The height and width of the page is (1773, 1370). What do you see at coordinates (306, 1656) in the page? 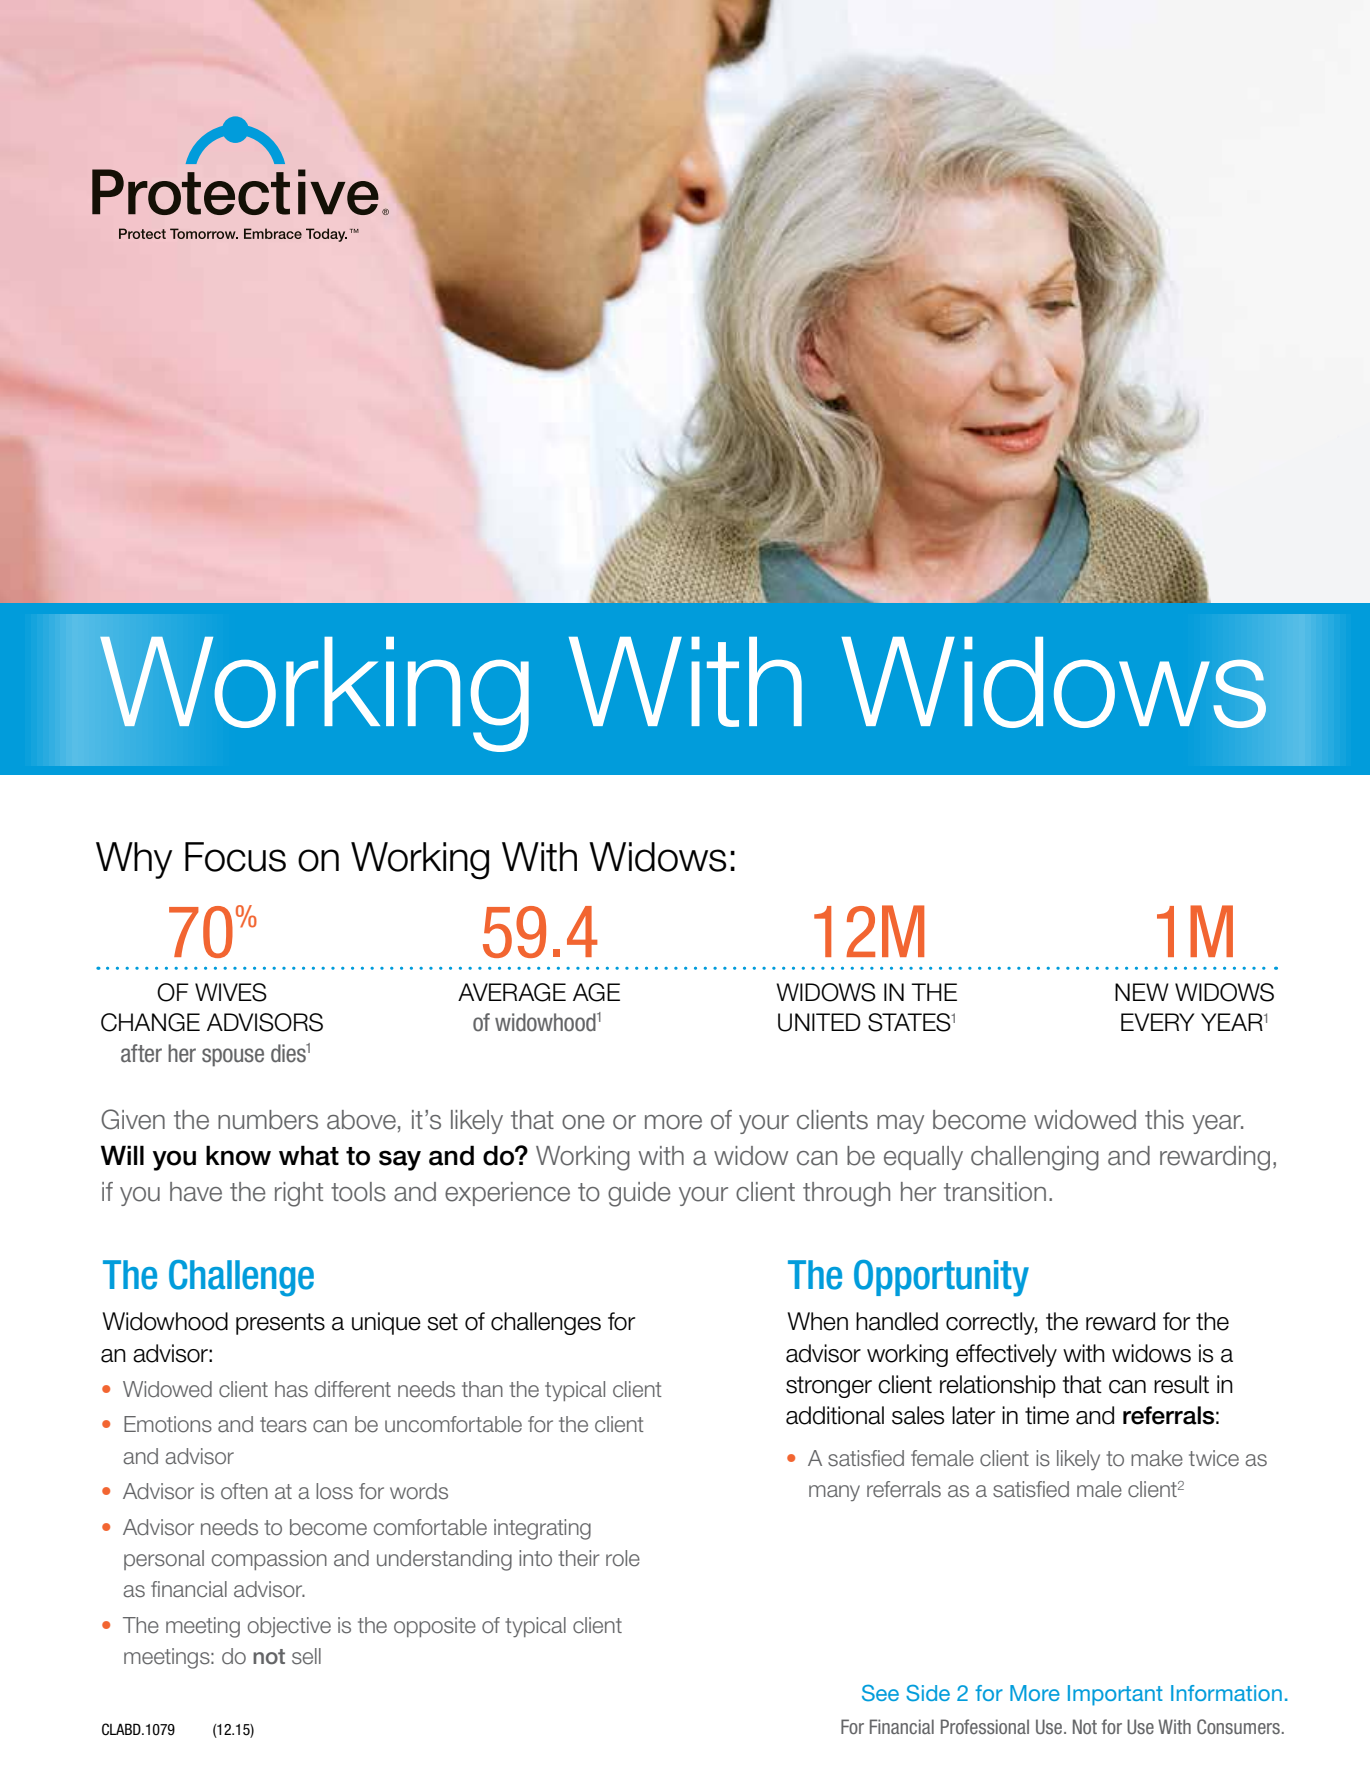
I see `sell` at bounding box center [306, 1656].
